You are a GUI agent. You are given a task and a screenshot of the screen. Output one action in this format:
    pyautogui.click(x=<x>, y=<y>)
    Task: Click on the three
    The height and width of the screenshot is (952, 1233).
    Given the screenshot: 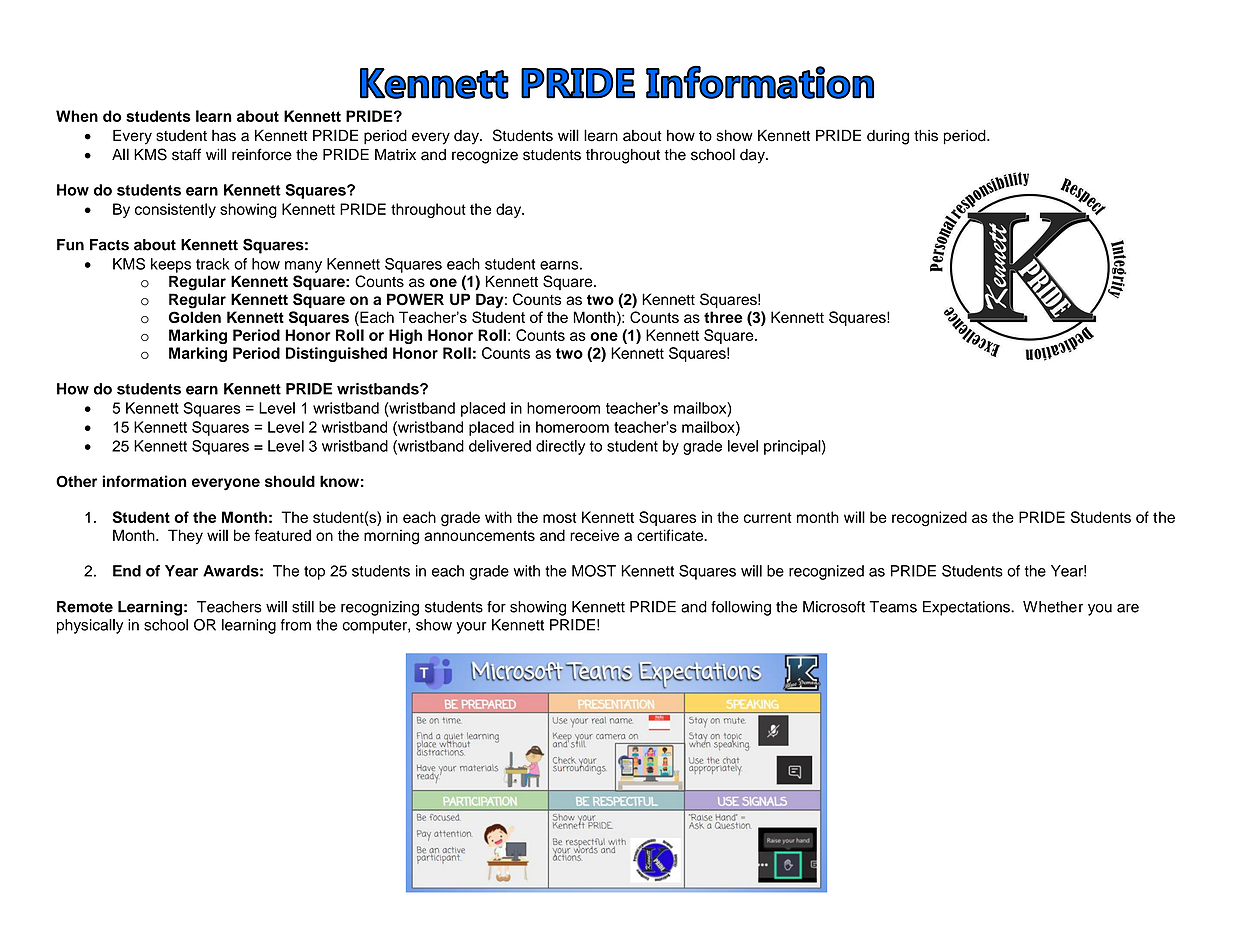 What is the action you would take?
    pyautogui.click(x=723, y=317)
